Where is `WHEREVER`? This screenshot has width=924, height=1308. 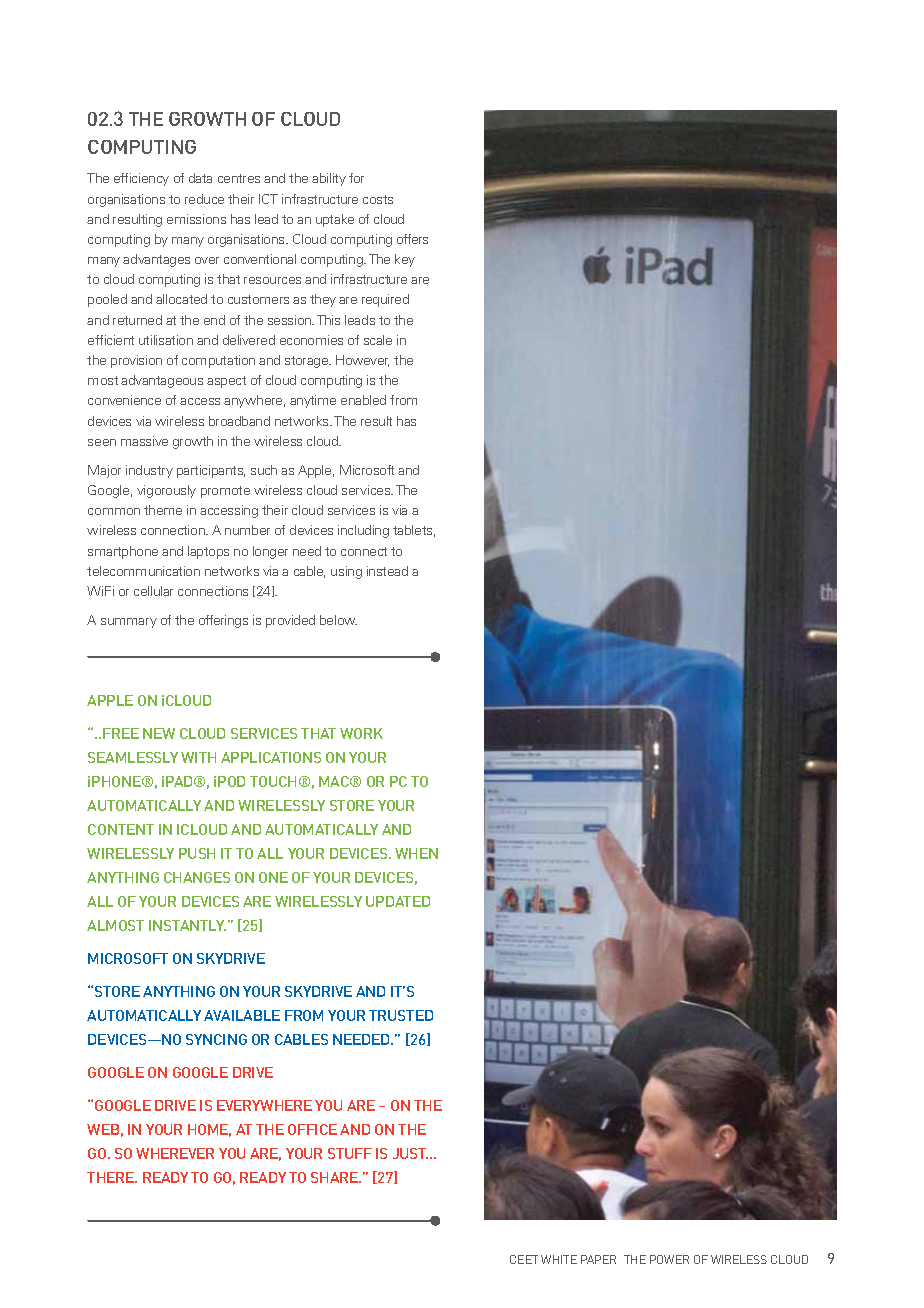
WHEREVER is located at coordinates (175, 1153).
